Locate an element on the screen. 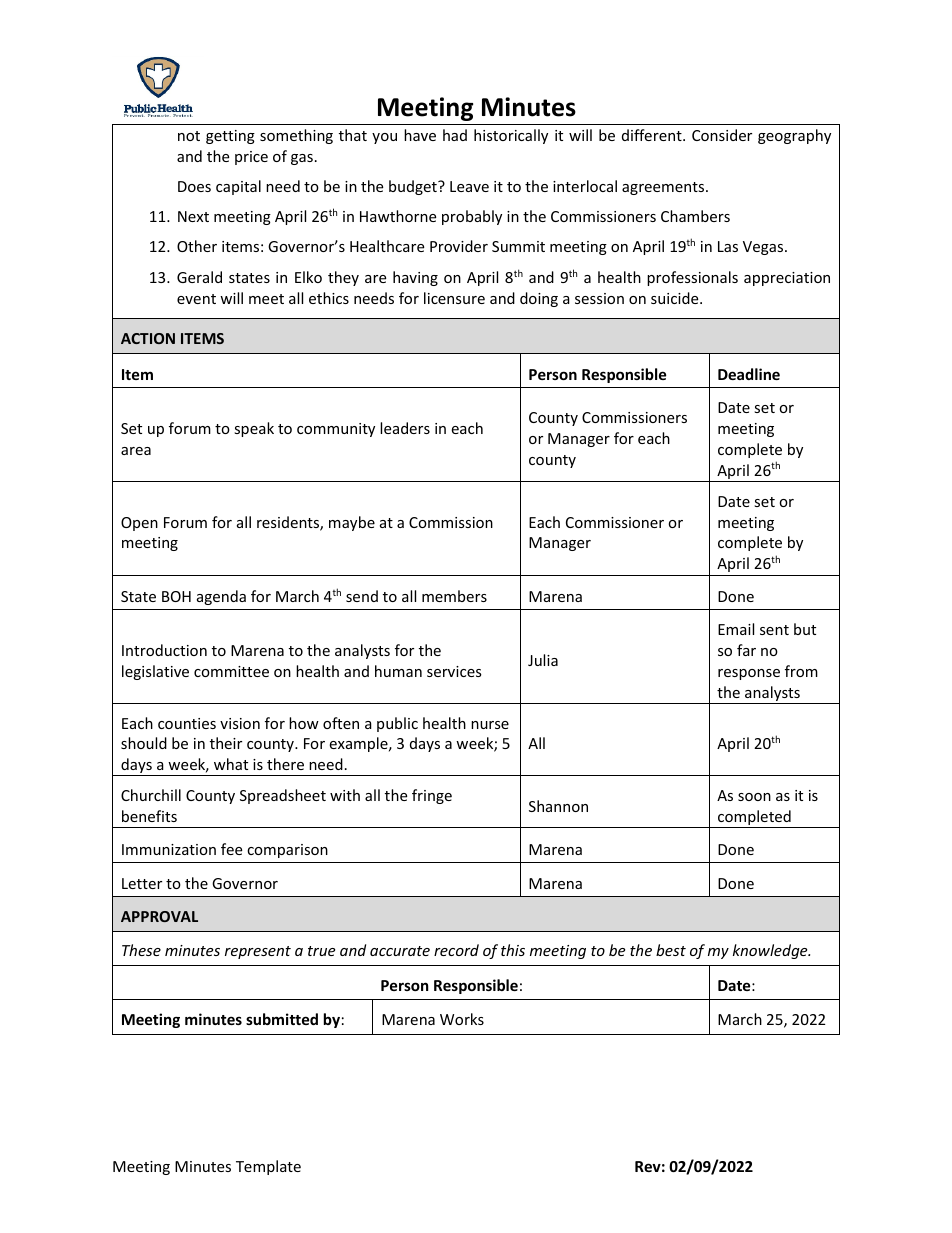 This screenshot has height=1233, width=952. Template is located at coordinates (268, 1167).
